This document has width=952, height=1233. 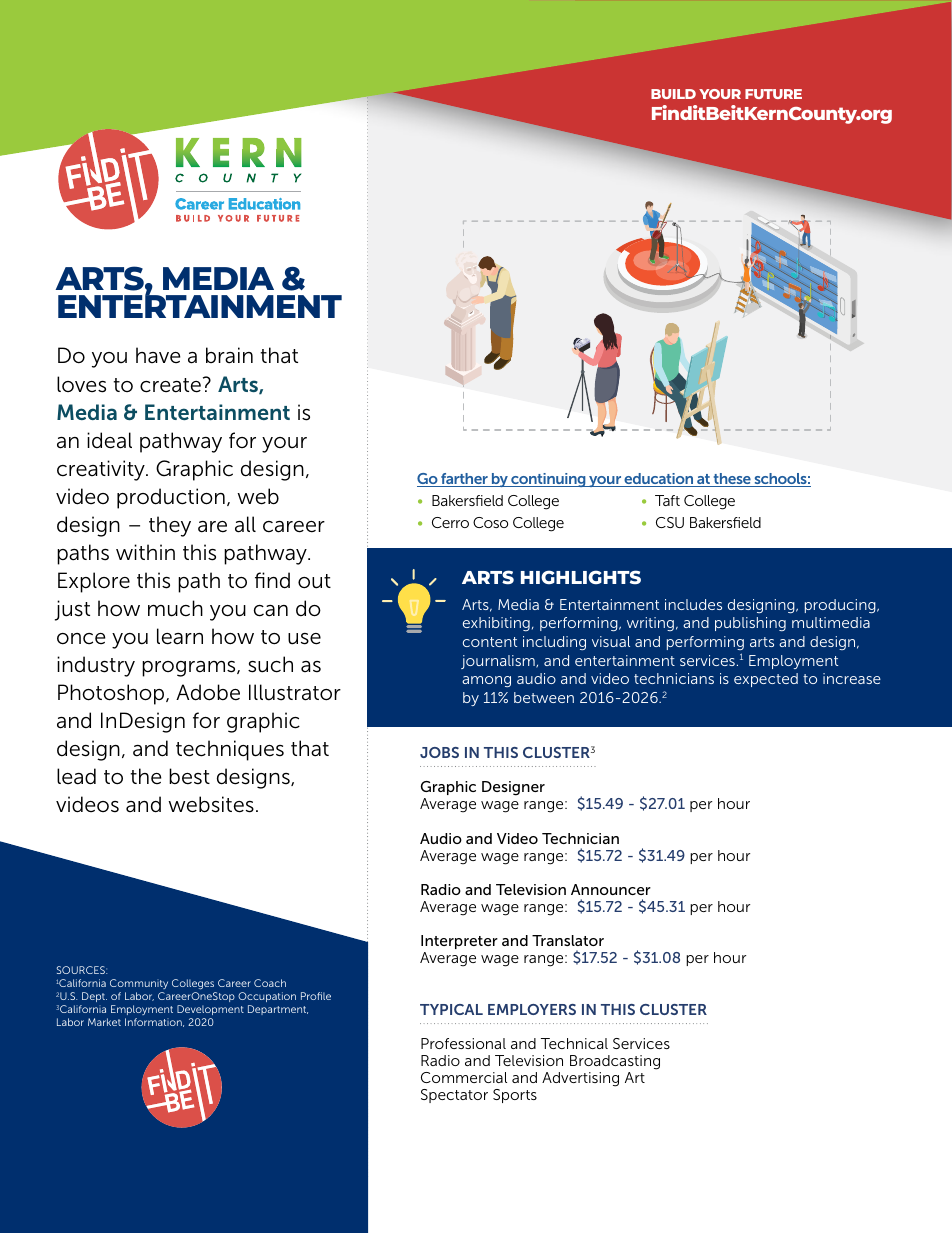 What do you see at coordinates (158, 355) in the document?
I see `have` at bounding box center [158, 355].
